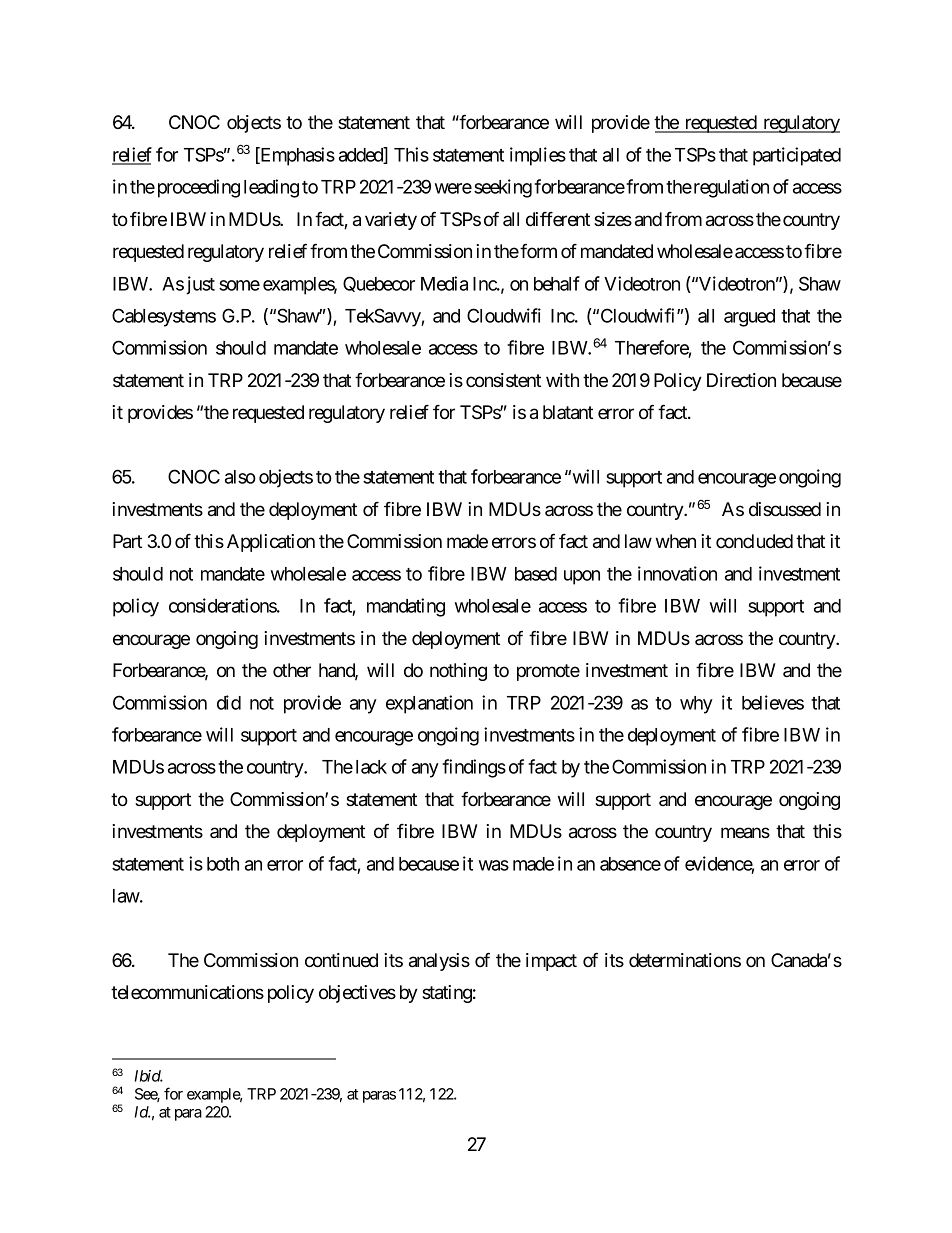 Image resolution: width=952 pixels, height=1233 pixels. Describe the element at coordinates (741, 380) in the screenshot. I see `Direction` at that location.
